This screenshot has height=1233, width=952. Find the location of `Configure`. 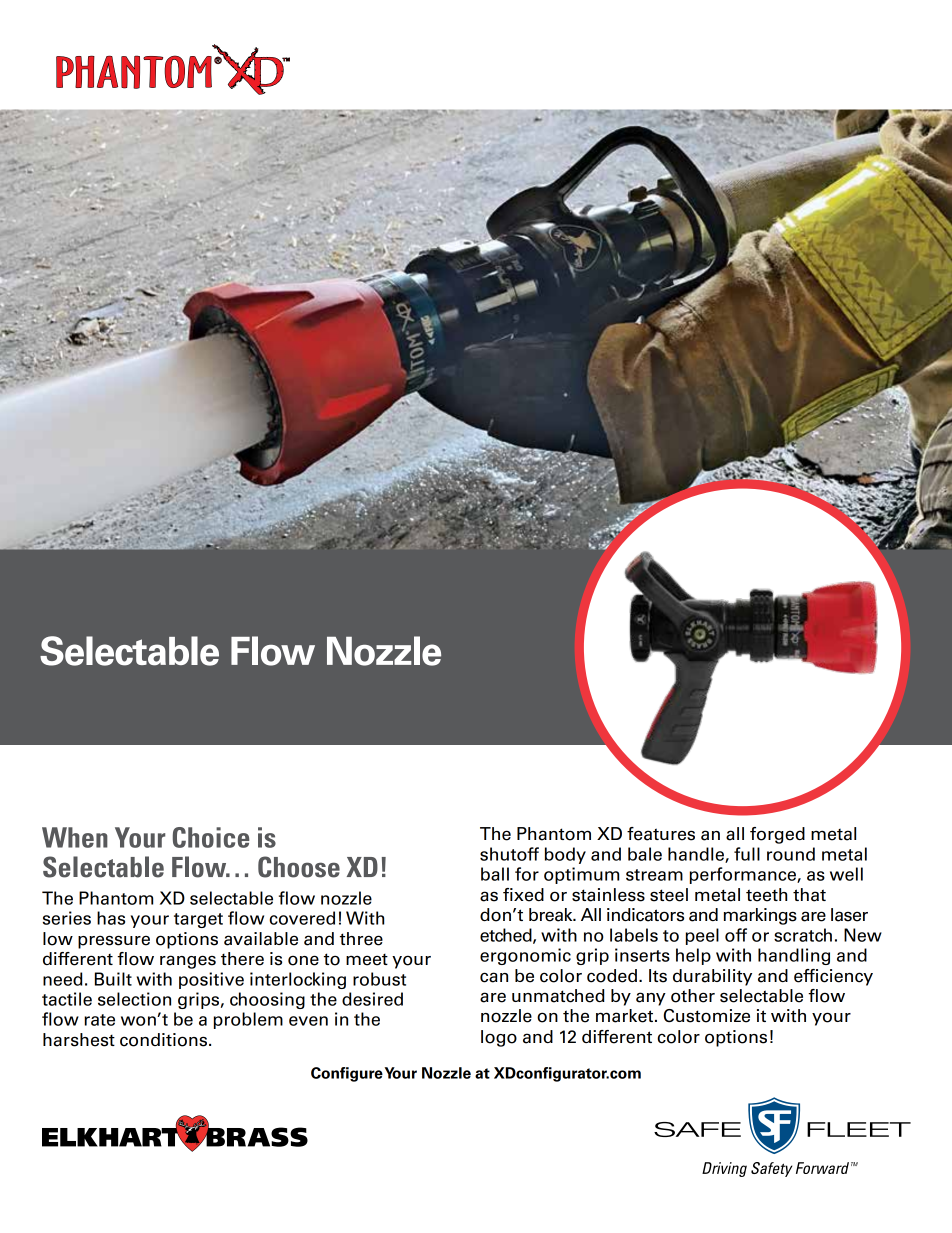

Configure is located at coordinates (347, 1074).
